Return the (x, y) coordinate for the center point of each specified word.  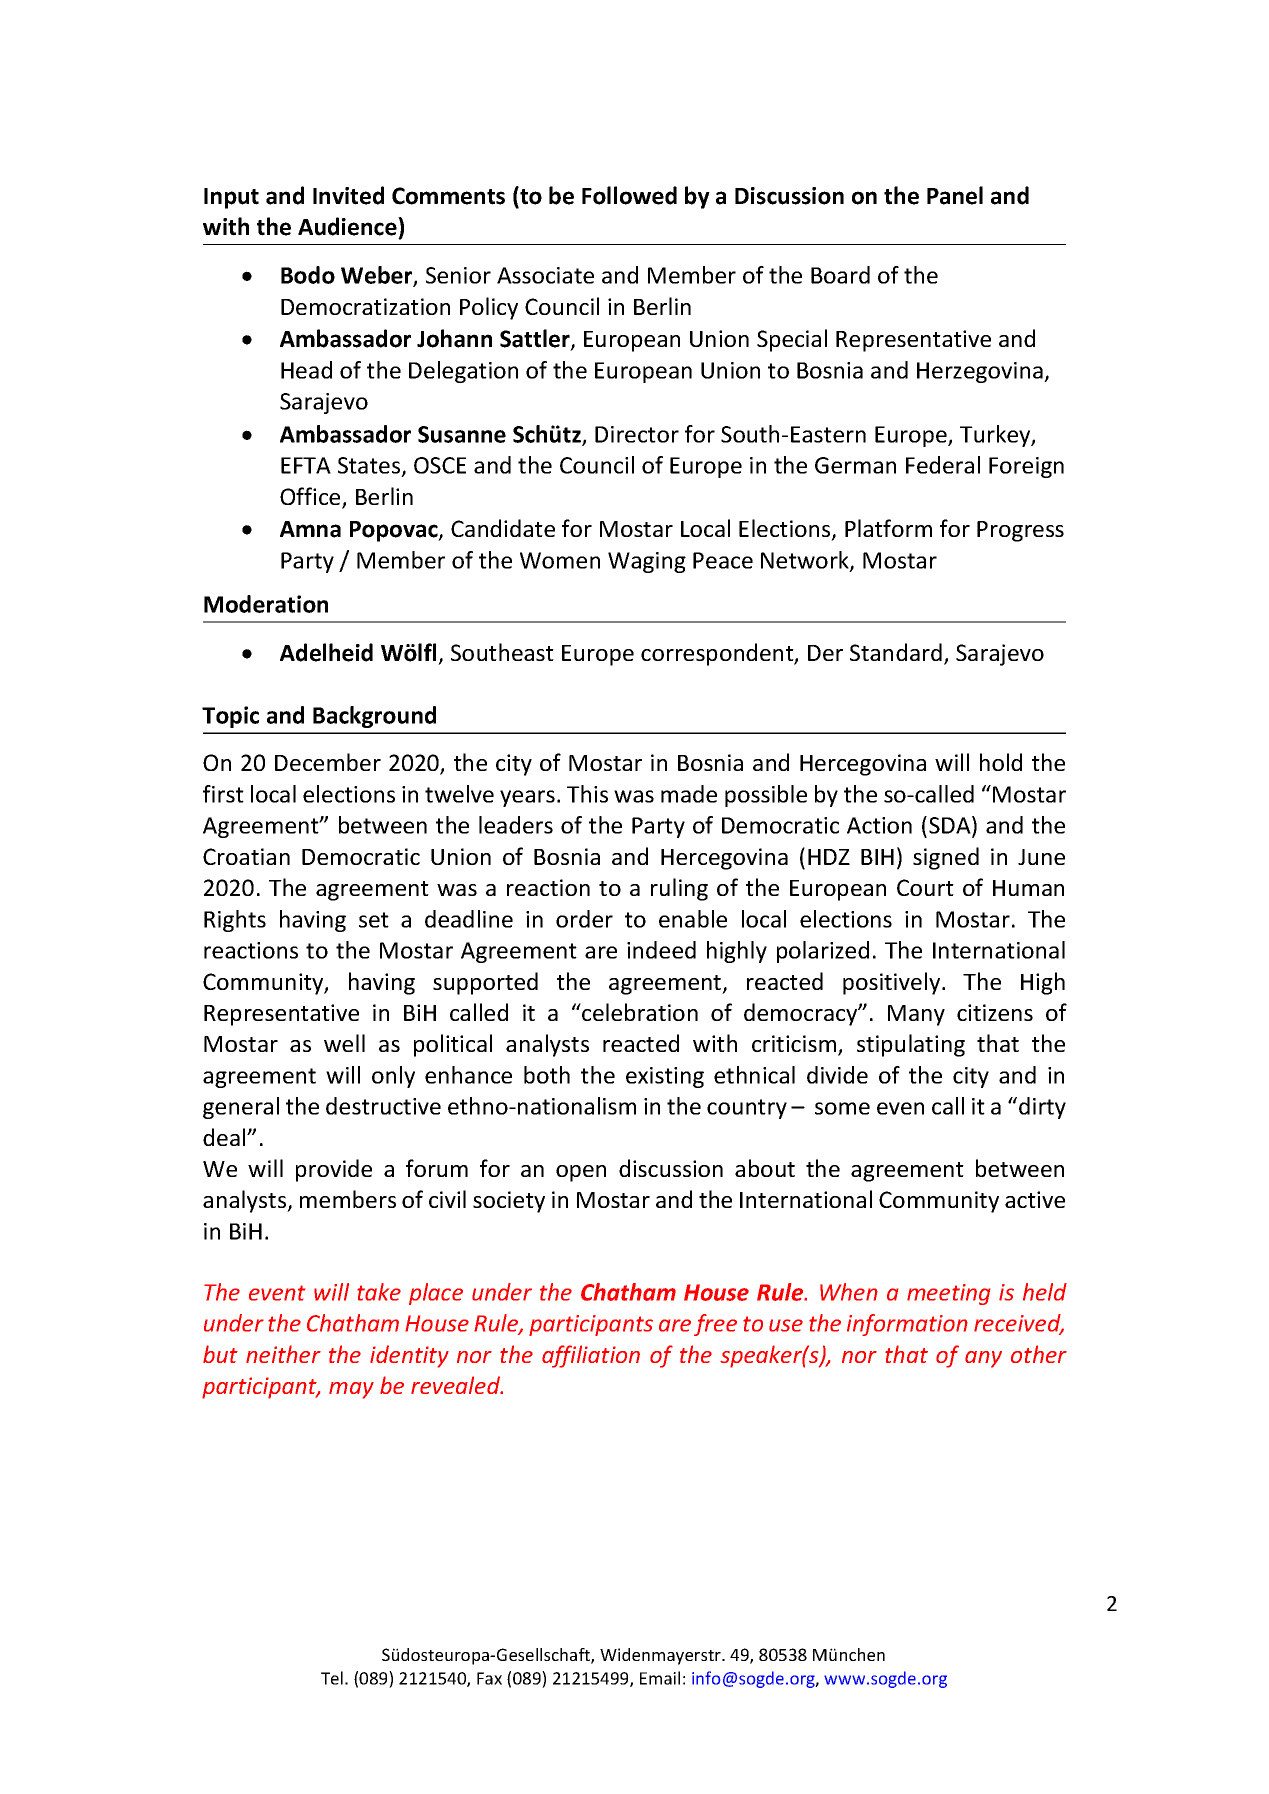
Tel (332, 1678)
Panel (955, 195)
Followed (629, 195)
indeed (661, 950)
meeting (948, 1294)
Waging (647, 562)
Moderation (266, 604)
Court (925, 887)
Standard (896, 652)
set (374, 920)
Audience (348, 226)
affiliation (591, 1356)
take (379, 1292)
